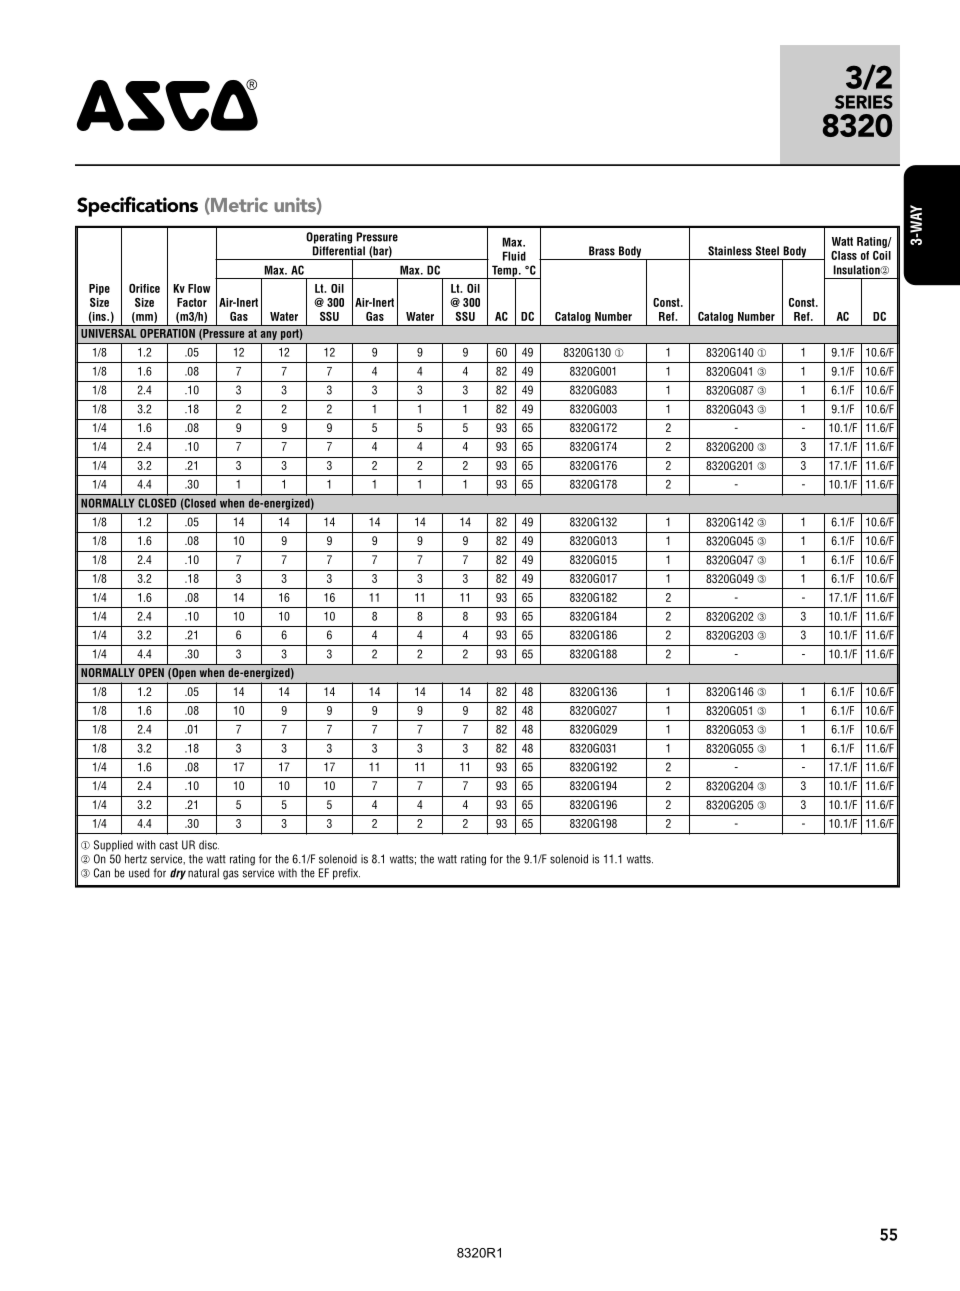 The height and width of the image is (1291, 960). Describe the element at coordinates (346, 874) in the image. I see `prefix` at that location.
